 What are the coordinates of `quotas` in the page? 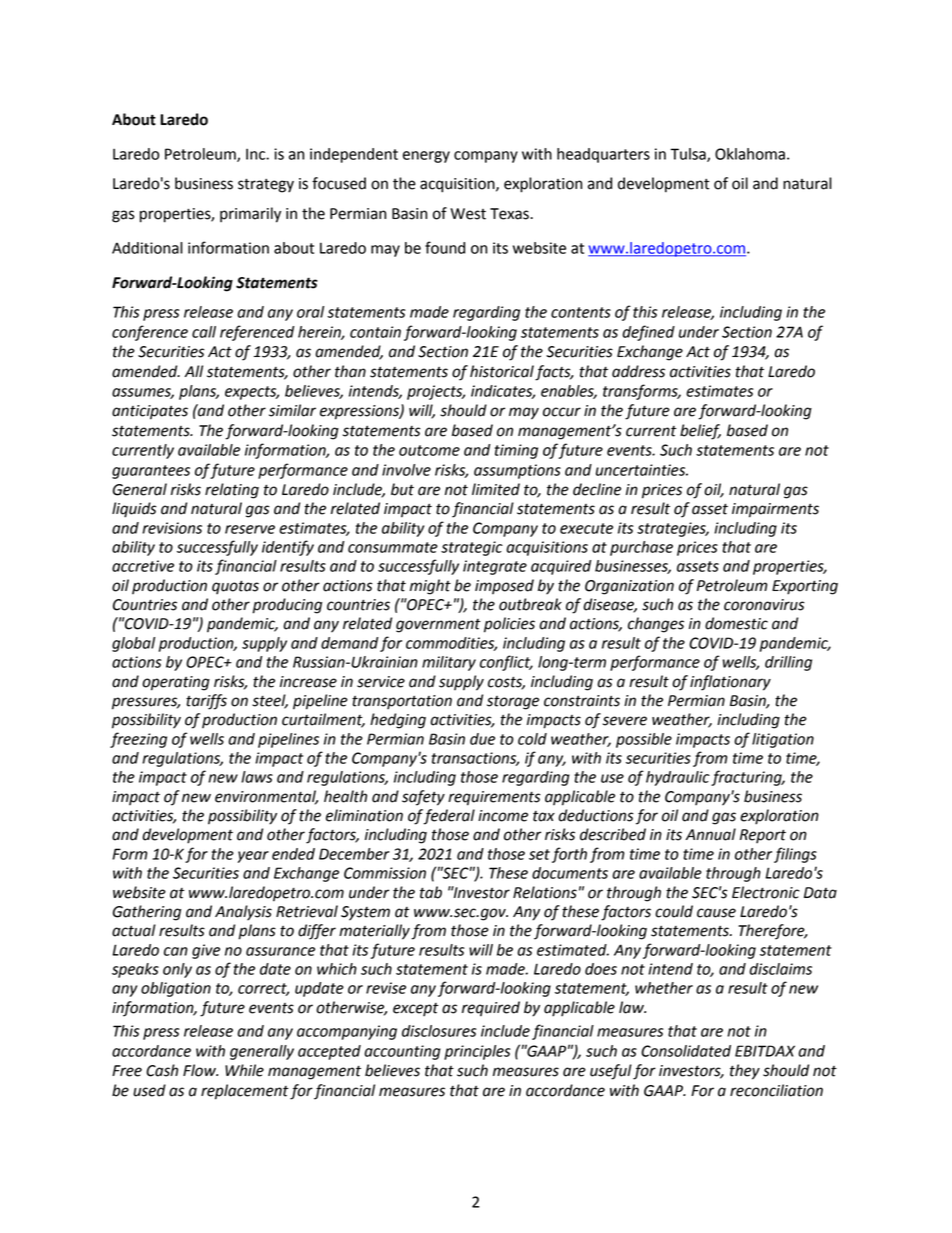 It's located at (235, 588).
